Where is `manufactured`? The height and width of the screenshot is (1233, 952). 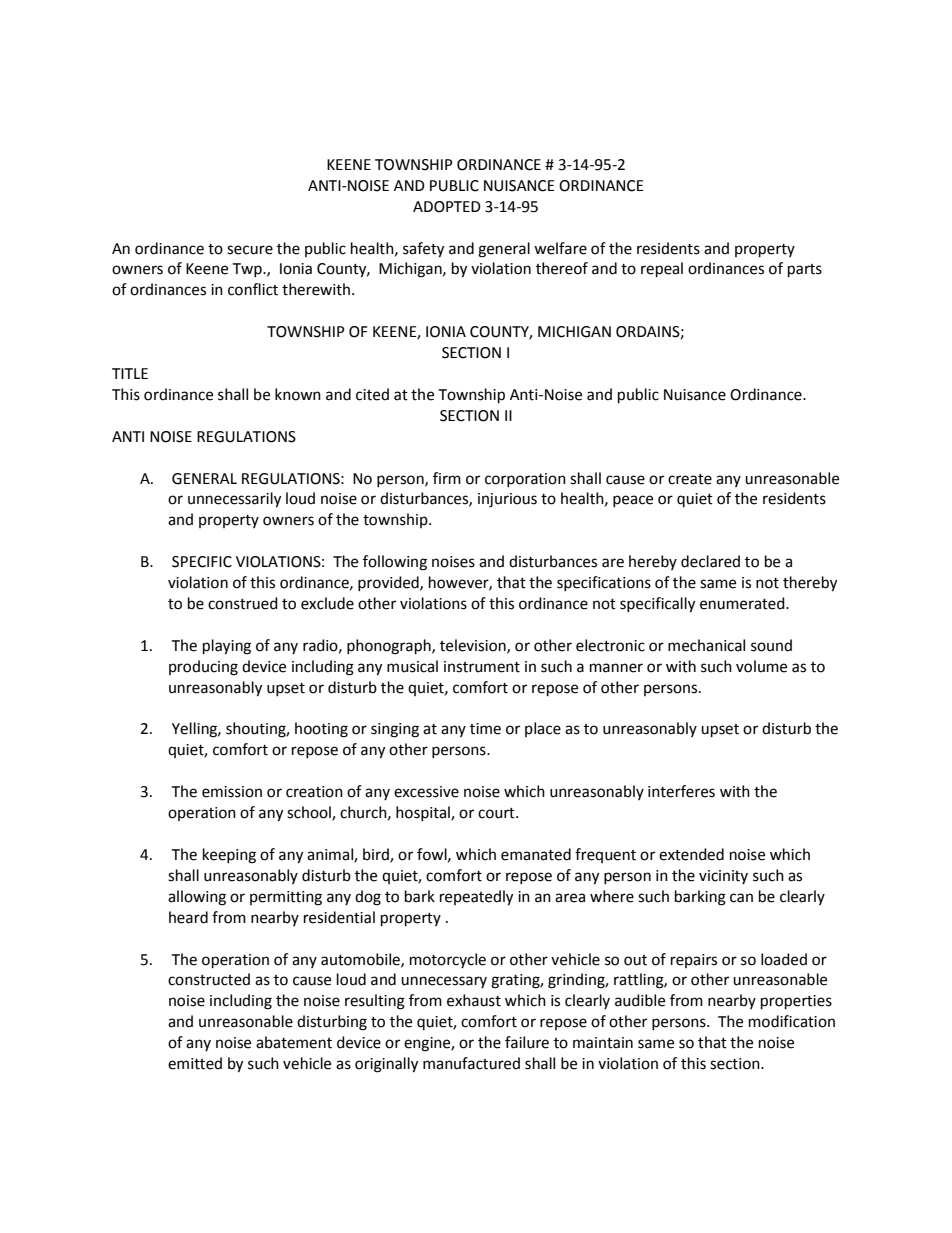 manufactured is located at coordinates (471, 1063).
